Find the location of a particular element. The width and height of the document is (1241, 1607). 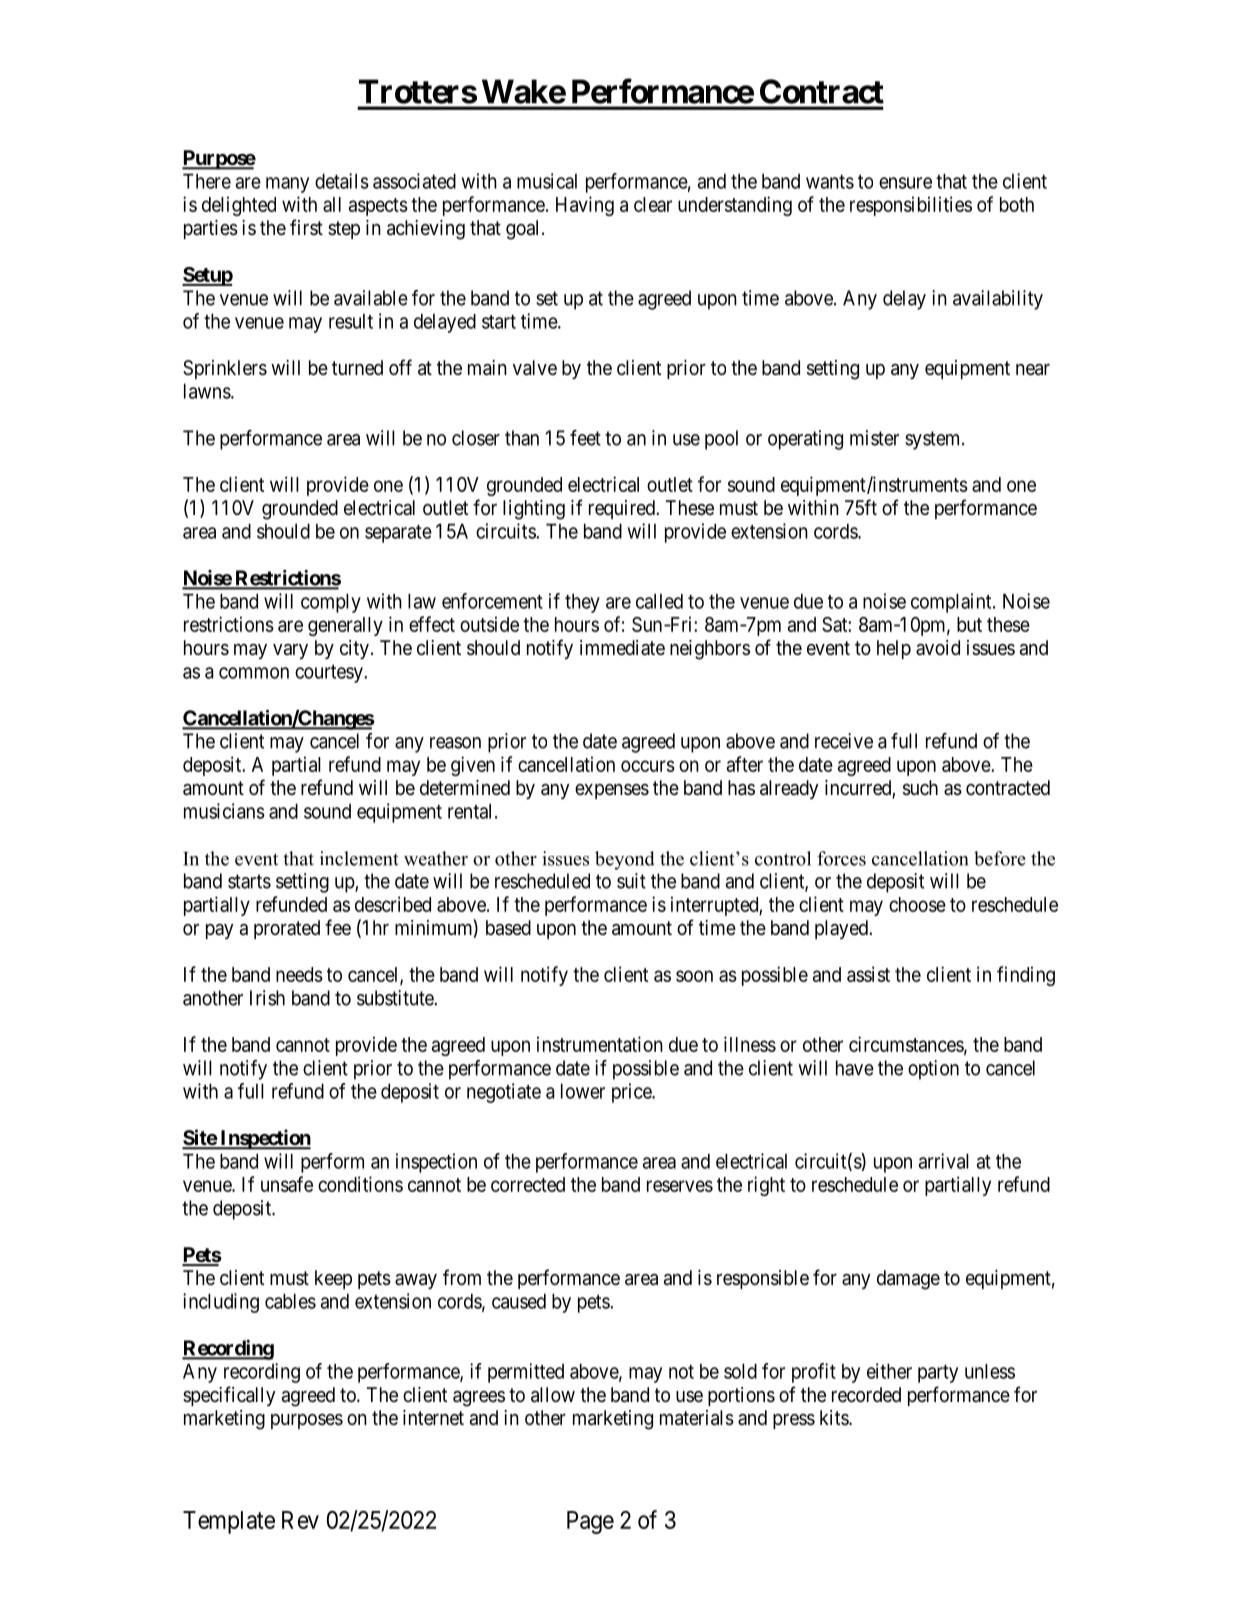

Rev is located at coordinates (300, 1520).
